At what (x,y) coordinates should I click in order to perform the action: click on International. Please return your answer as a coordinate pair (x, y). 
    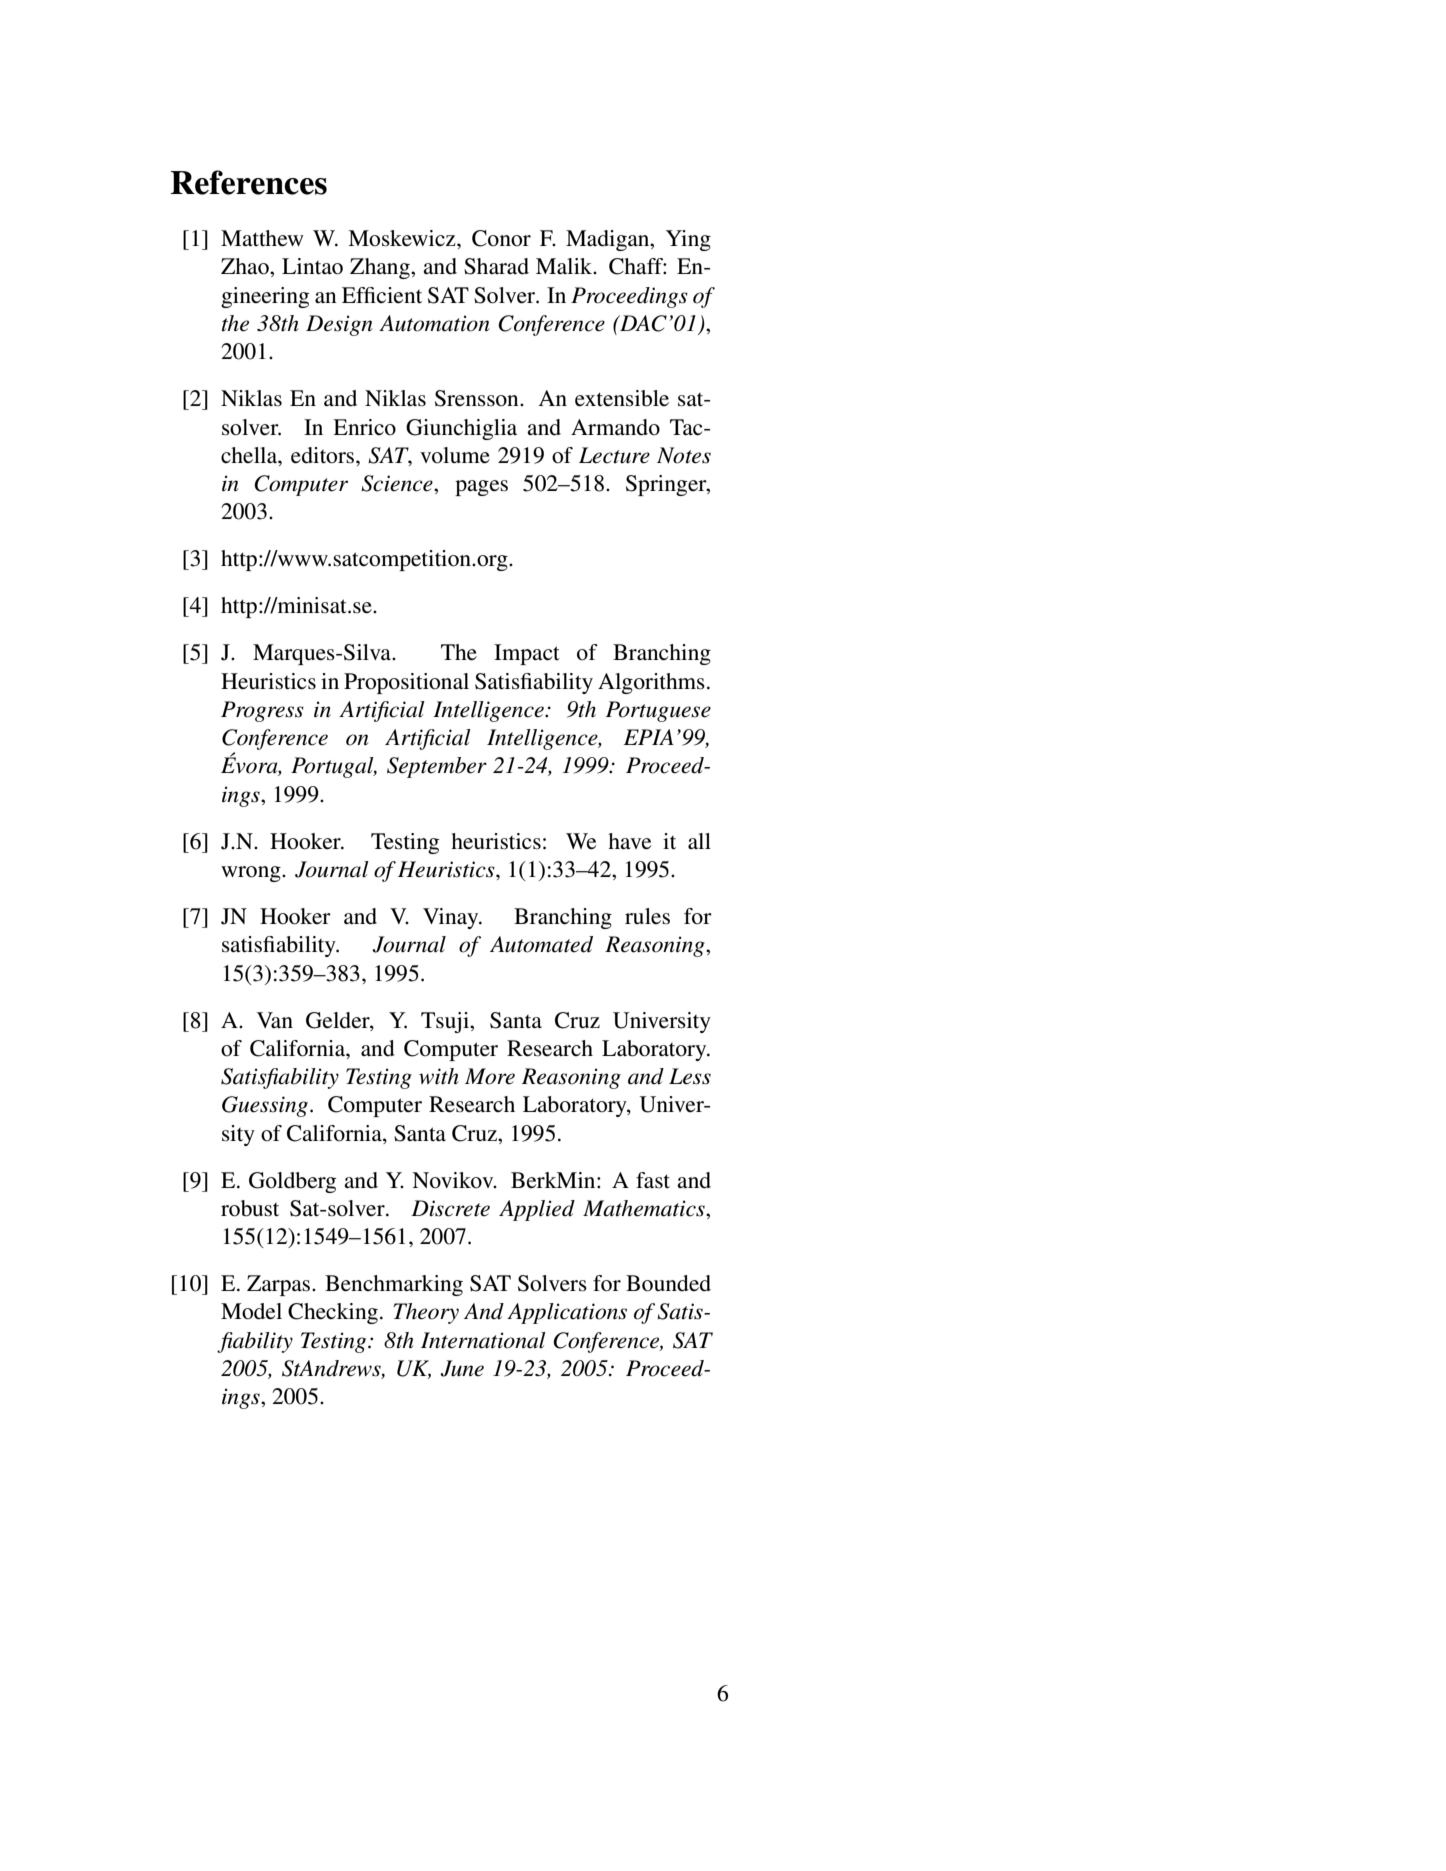
    Looking at the image, I should click on (483, 1340).
